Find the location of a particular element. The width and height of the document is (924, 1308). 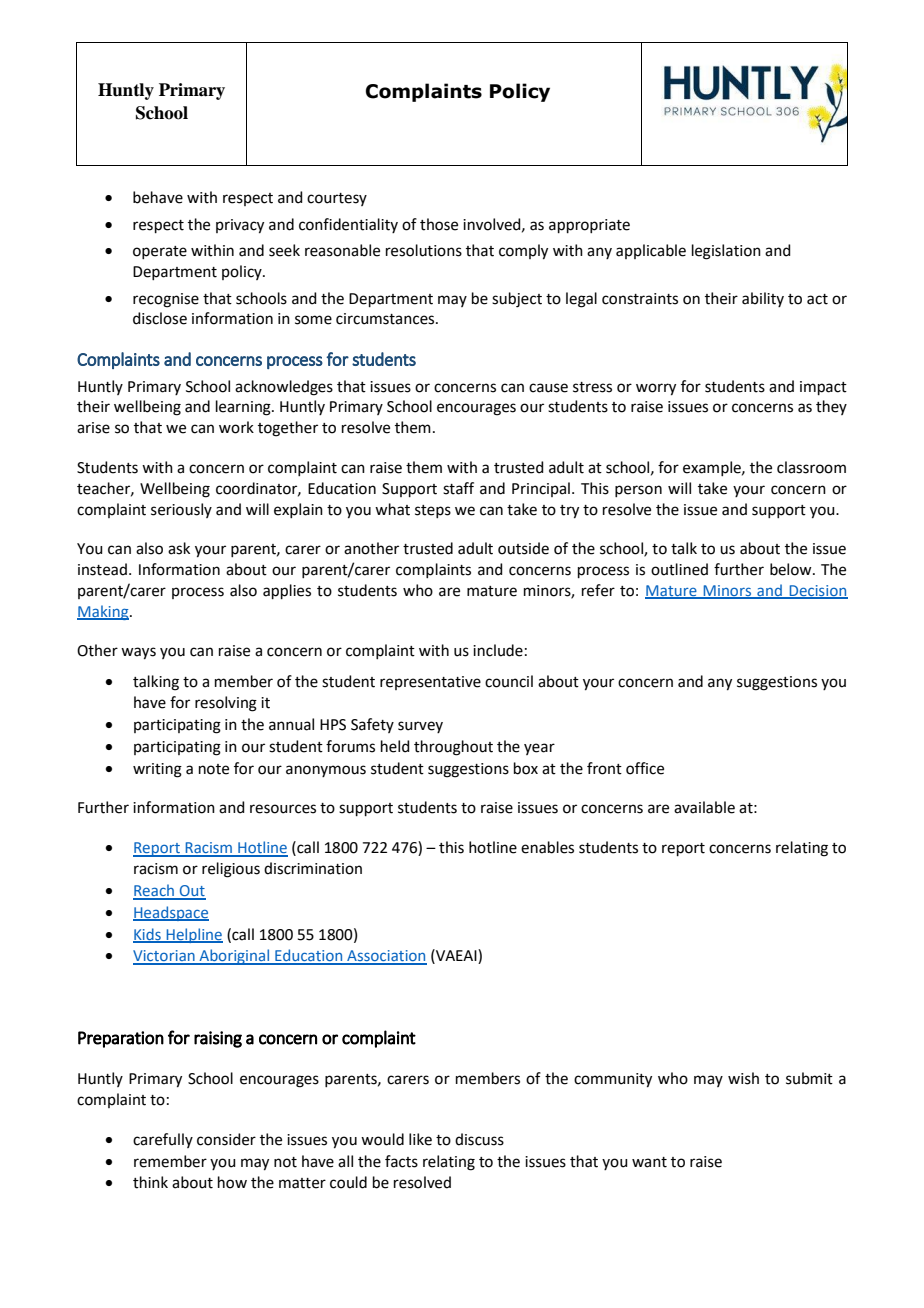

operate is located at coordinates (160, 252).
